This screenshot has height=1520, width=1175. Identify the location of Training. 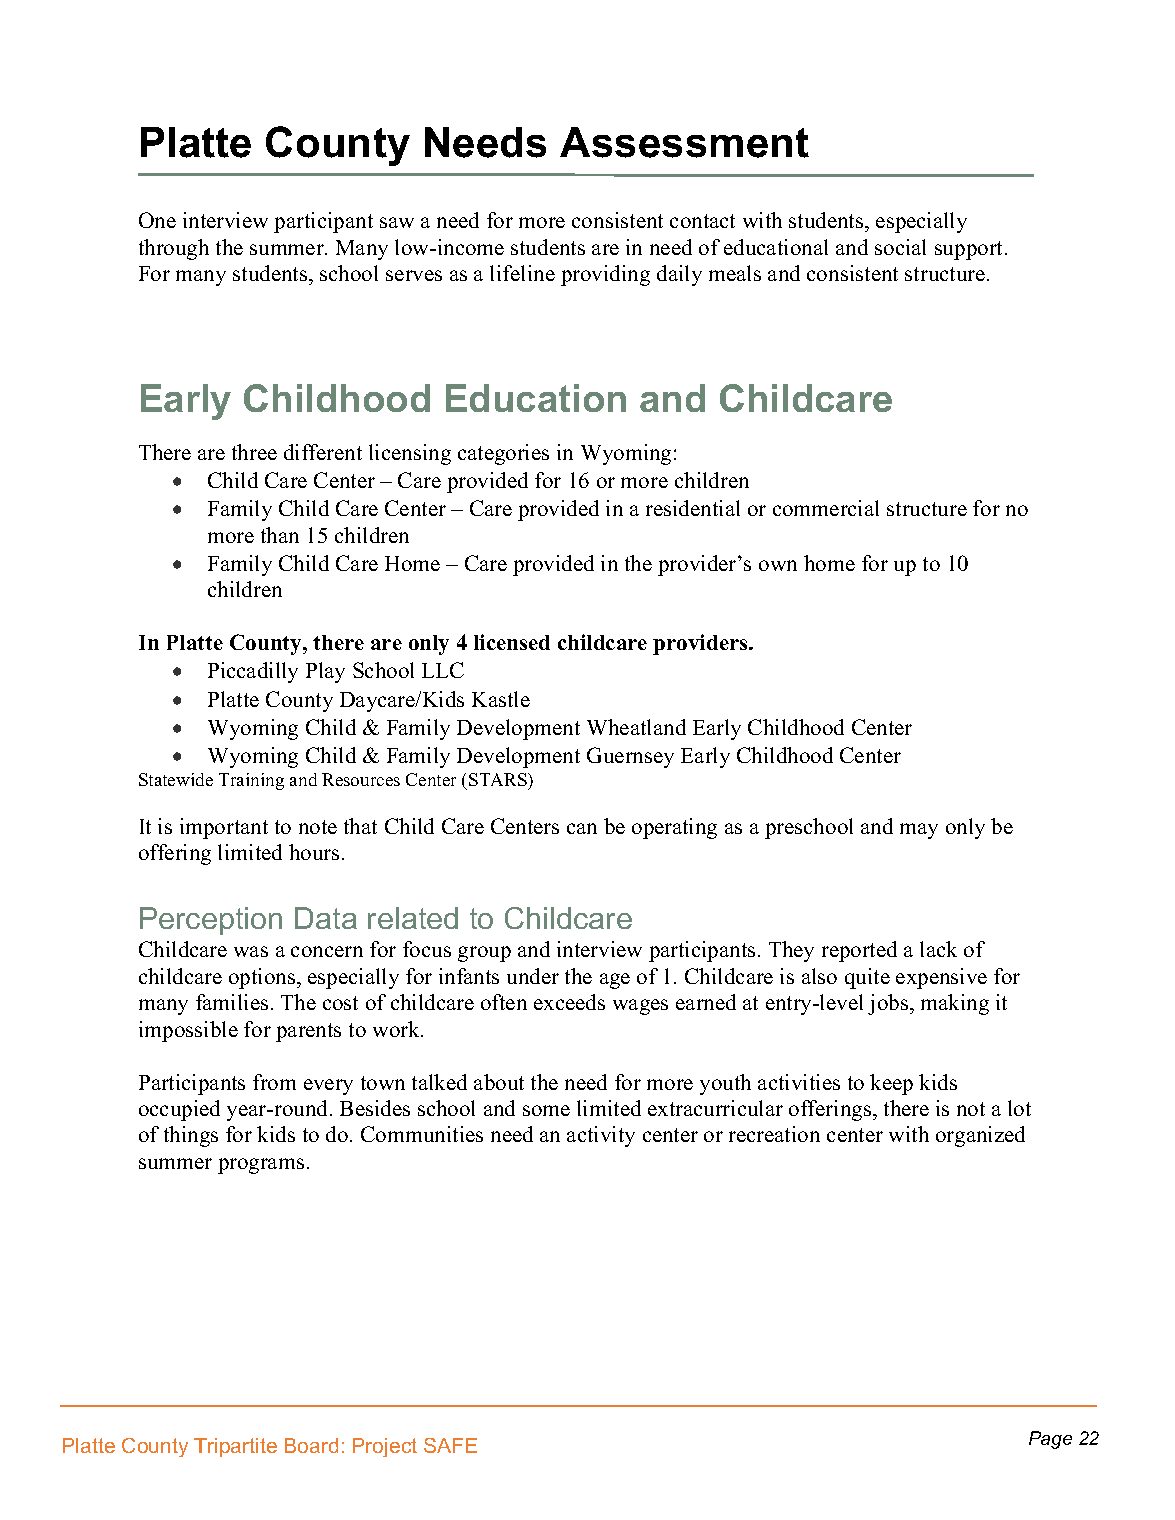
(251, 781).
